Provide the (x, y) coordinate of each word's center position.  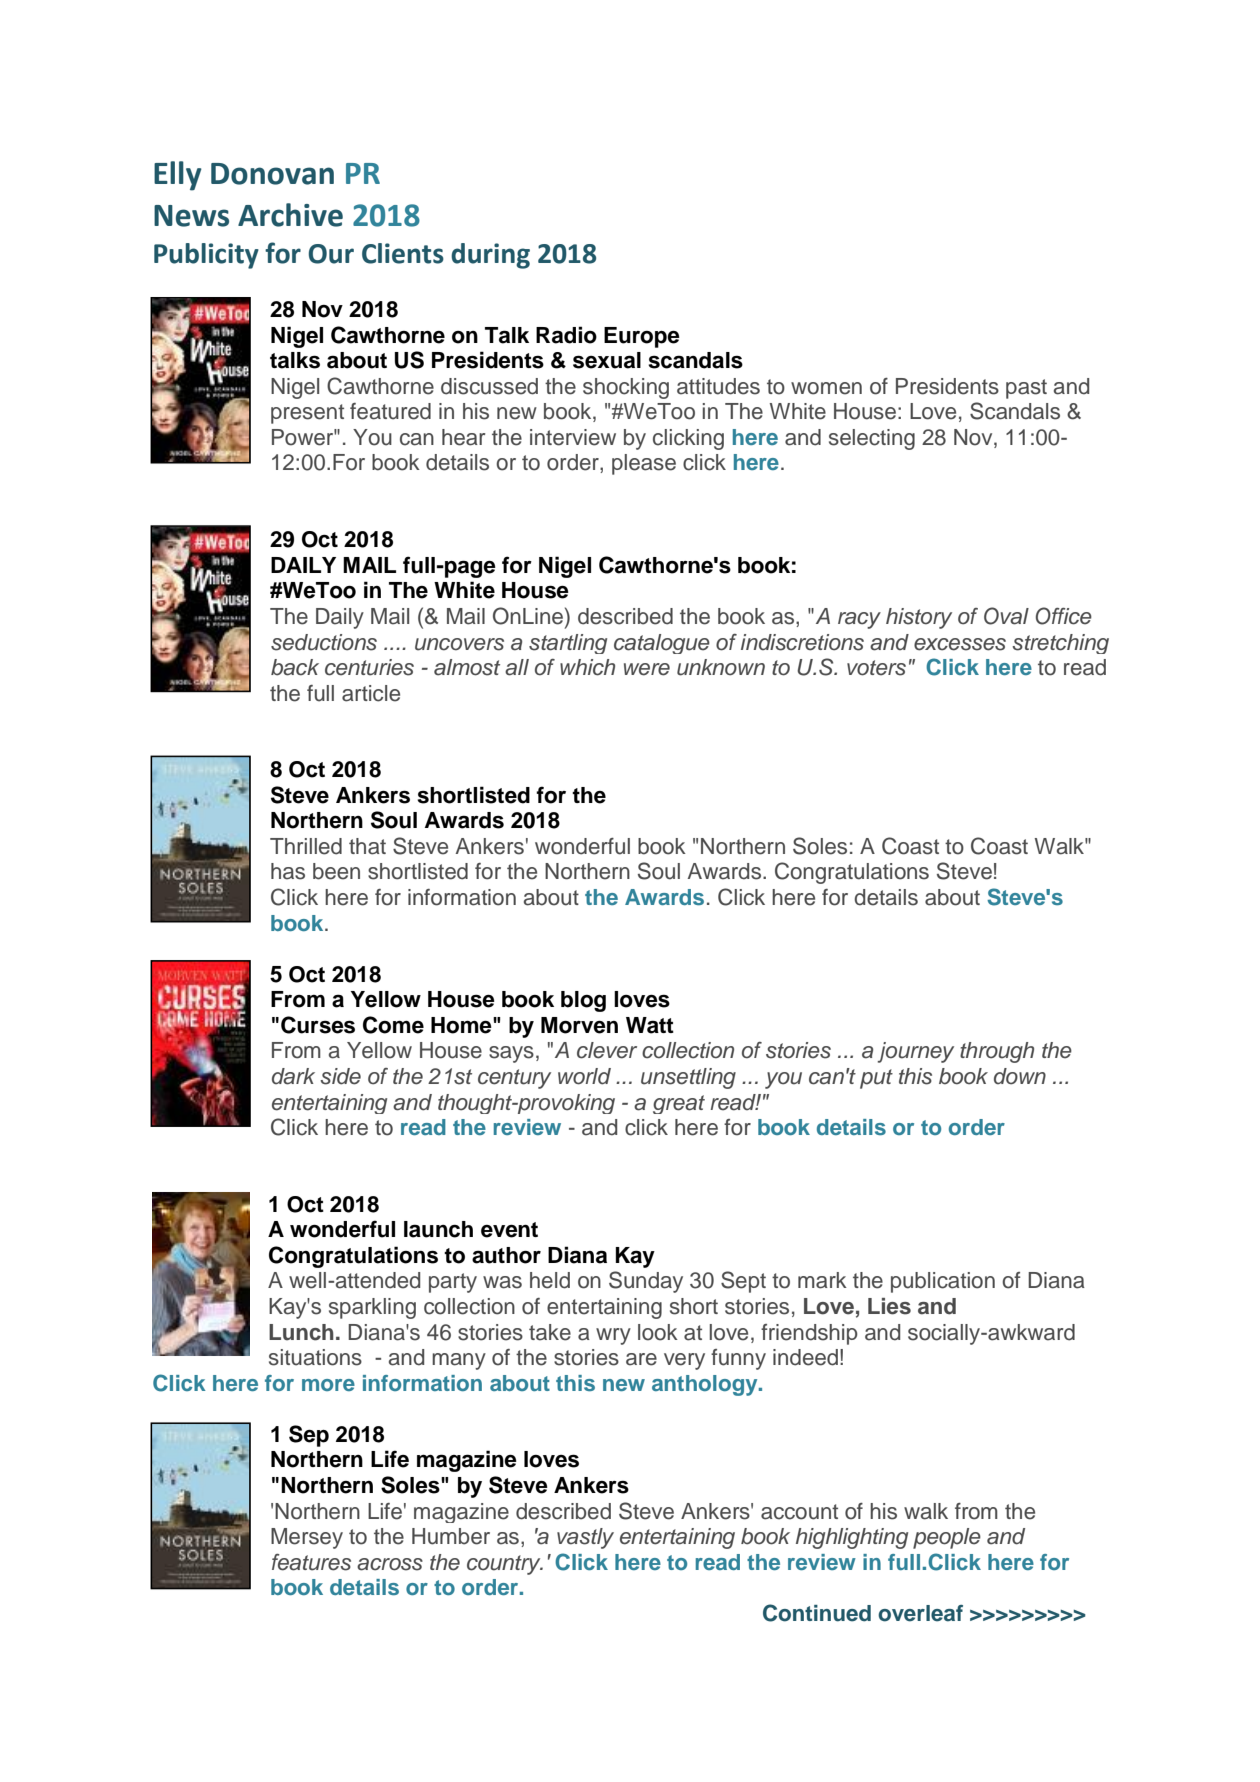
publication (943, 1282)
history (919, 618)
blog (583, 1001)
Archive (290, 215)
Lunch (301, 1332)
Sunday (646, 1282)
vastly (585, 1538)
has (288, 871)
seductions (324, 642)
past (1026, 389)
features (311, 1562)
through (997, 1052)
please (644, 464)
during (490, 256)
